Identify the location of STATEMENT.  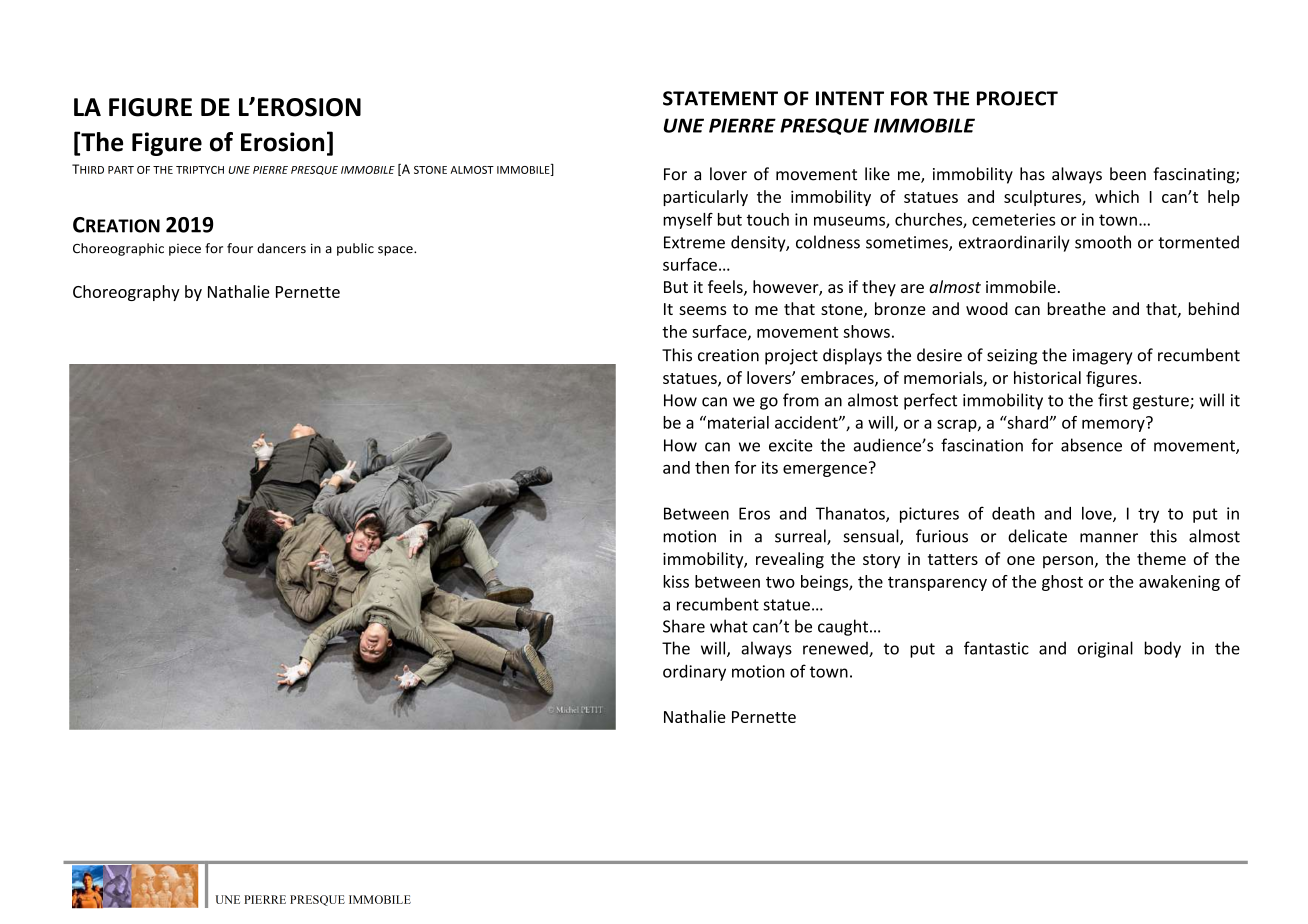
(720, 98).
